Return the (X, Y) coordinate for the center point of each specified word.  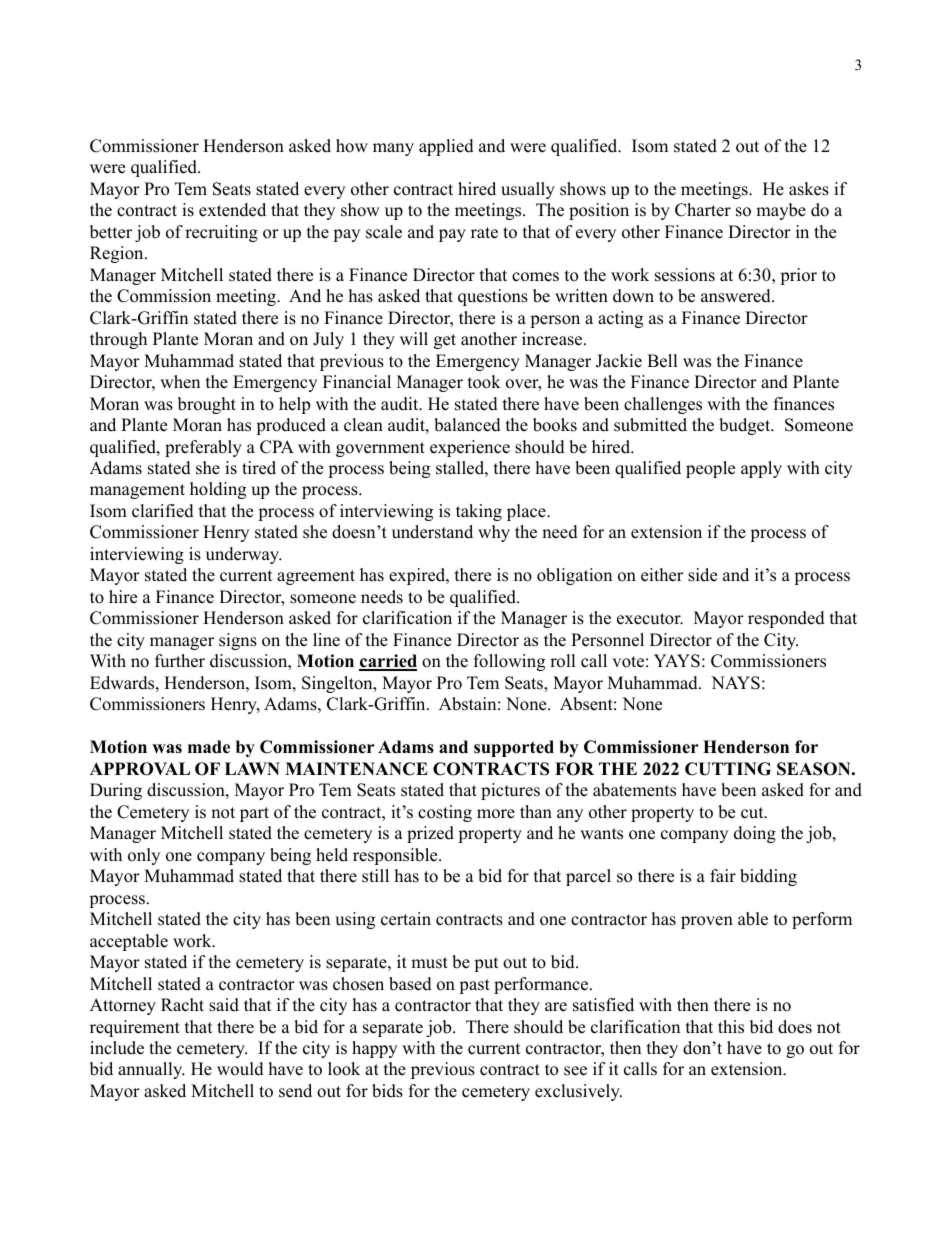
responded (786, 619)
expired (418, 576)
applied (446, 147)
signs (238, 641)
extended (232, 210)
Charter (703, 210)
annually (151, 1070)
